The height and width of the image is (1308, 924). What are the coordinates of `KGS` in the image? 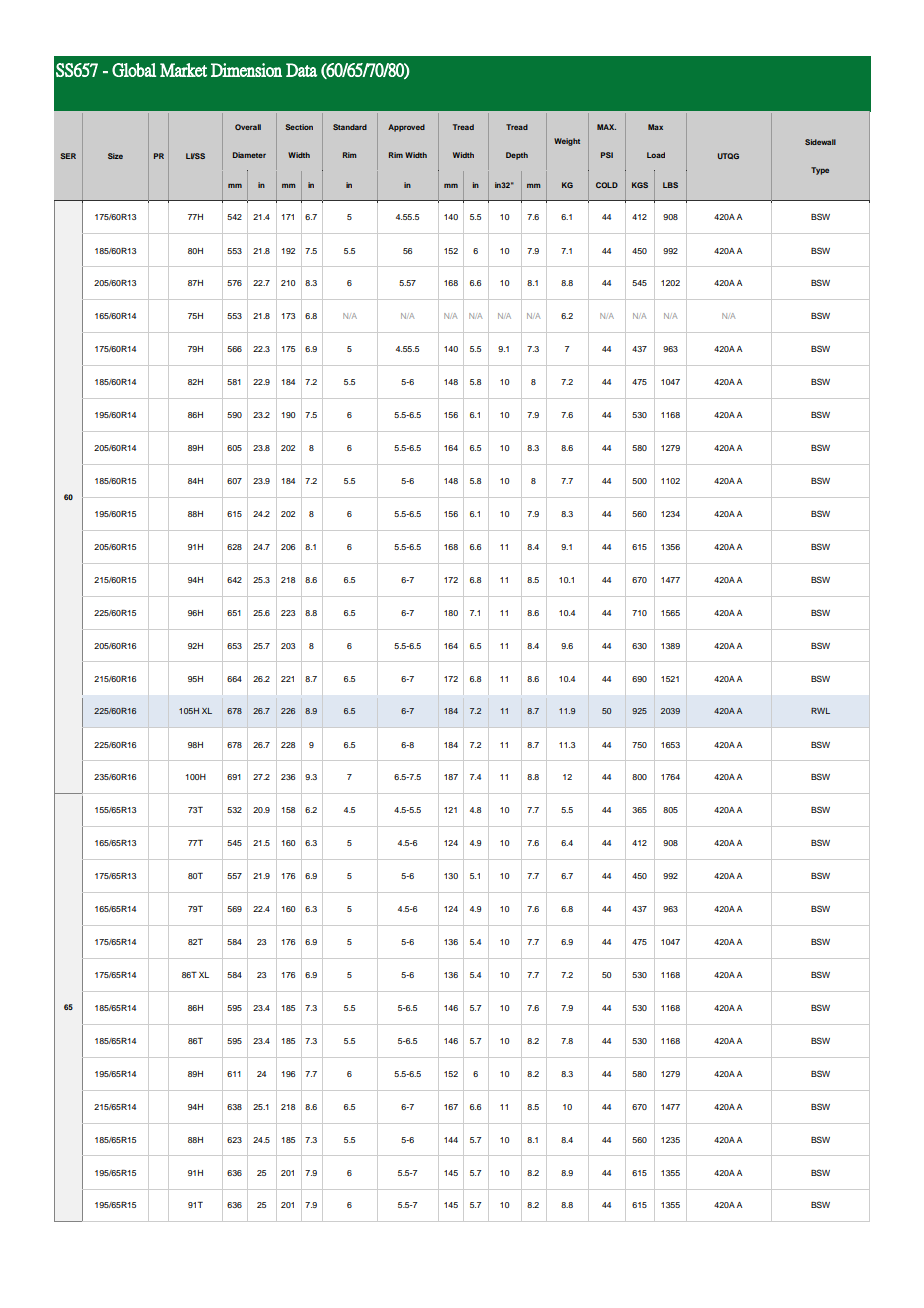 It's located at (640, 185).
